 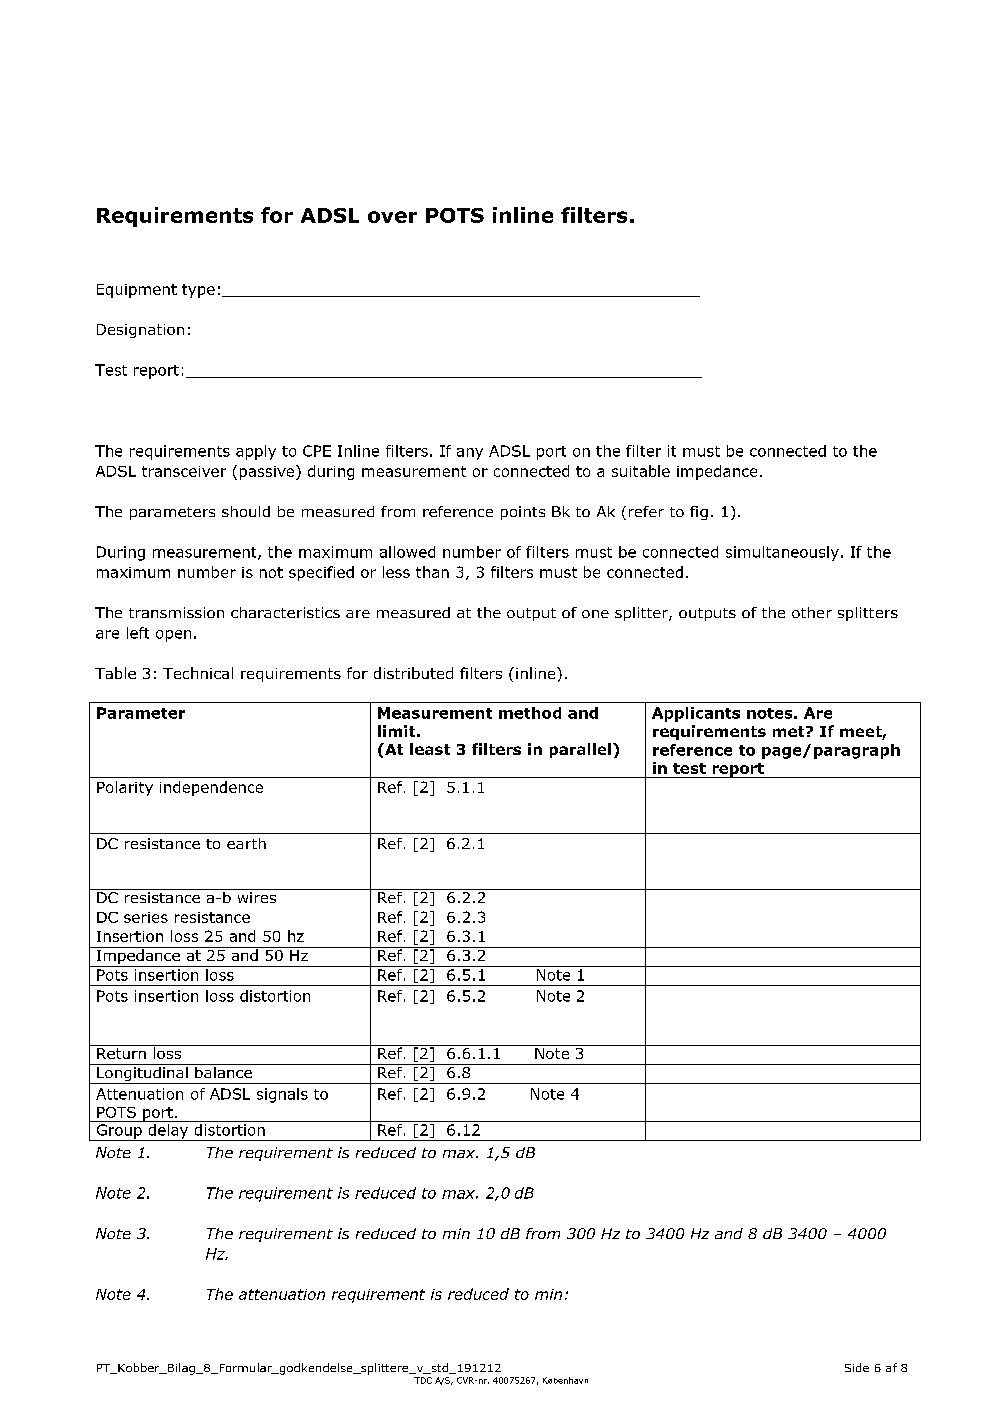 I want to click on least, so click(x=430, y=749).
